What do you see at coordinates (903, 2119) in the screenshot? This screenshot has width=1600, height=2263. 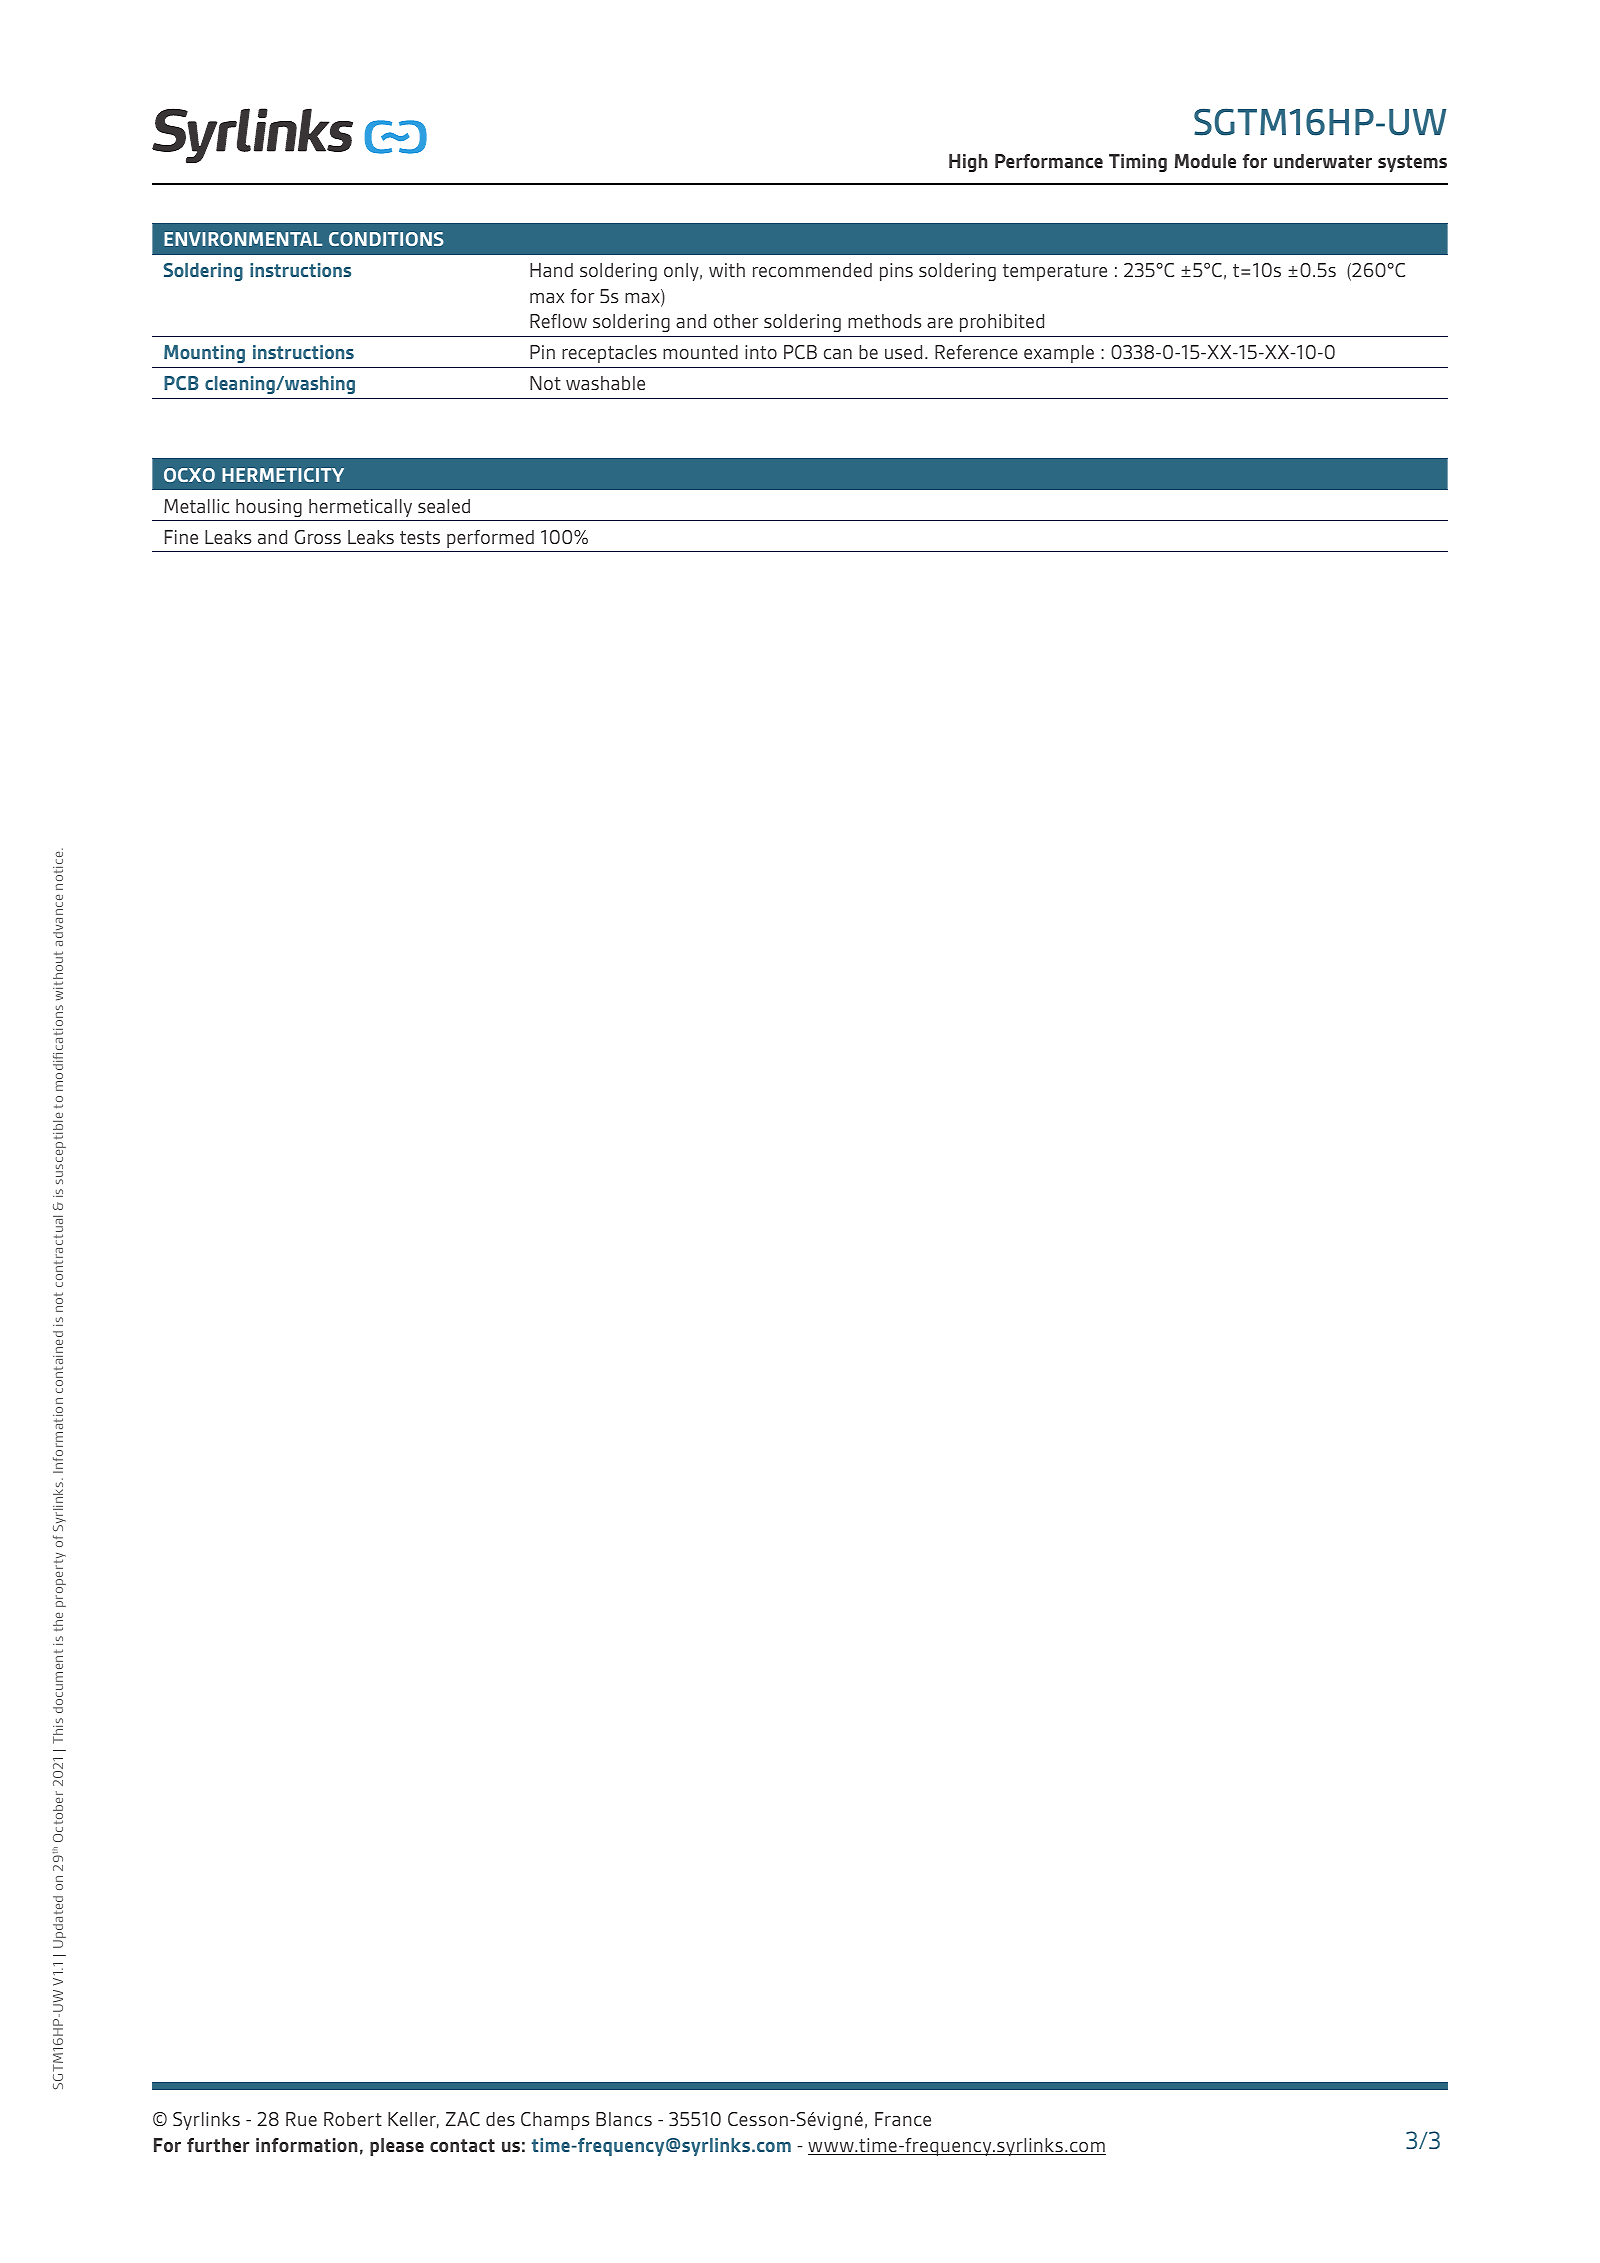 I see `France` at bounding box center [903, 2119].
